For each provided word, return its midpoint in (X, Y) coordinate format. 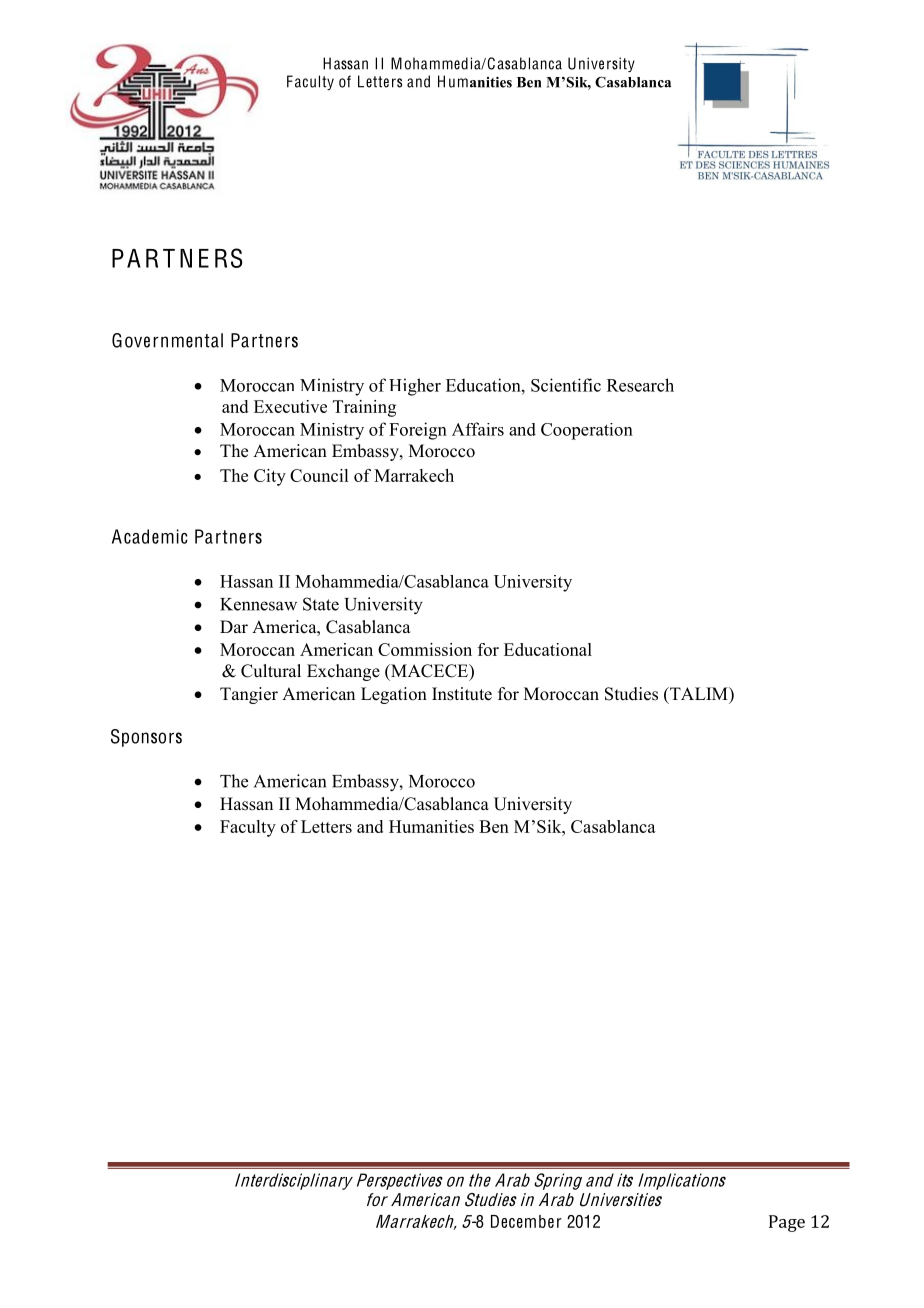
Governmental (167, 340)
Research (640, 385)
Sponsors (146, 738)
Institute (462, 694)
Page (787, 1223)
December (526, 1221)
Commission (425, 649)
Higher (415, 387)
